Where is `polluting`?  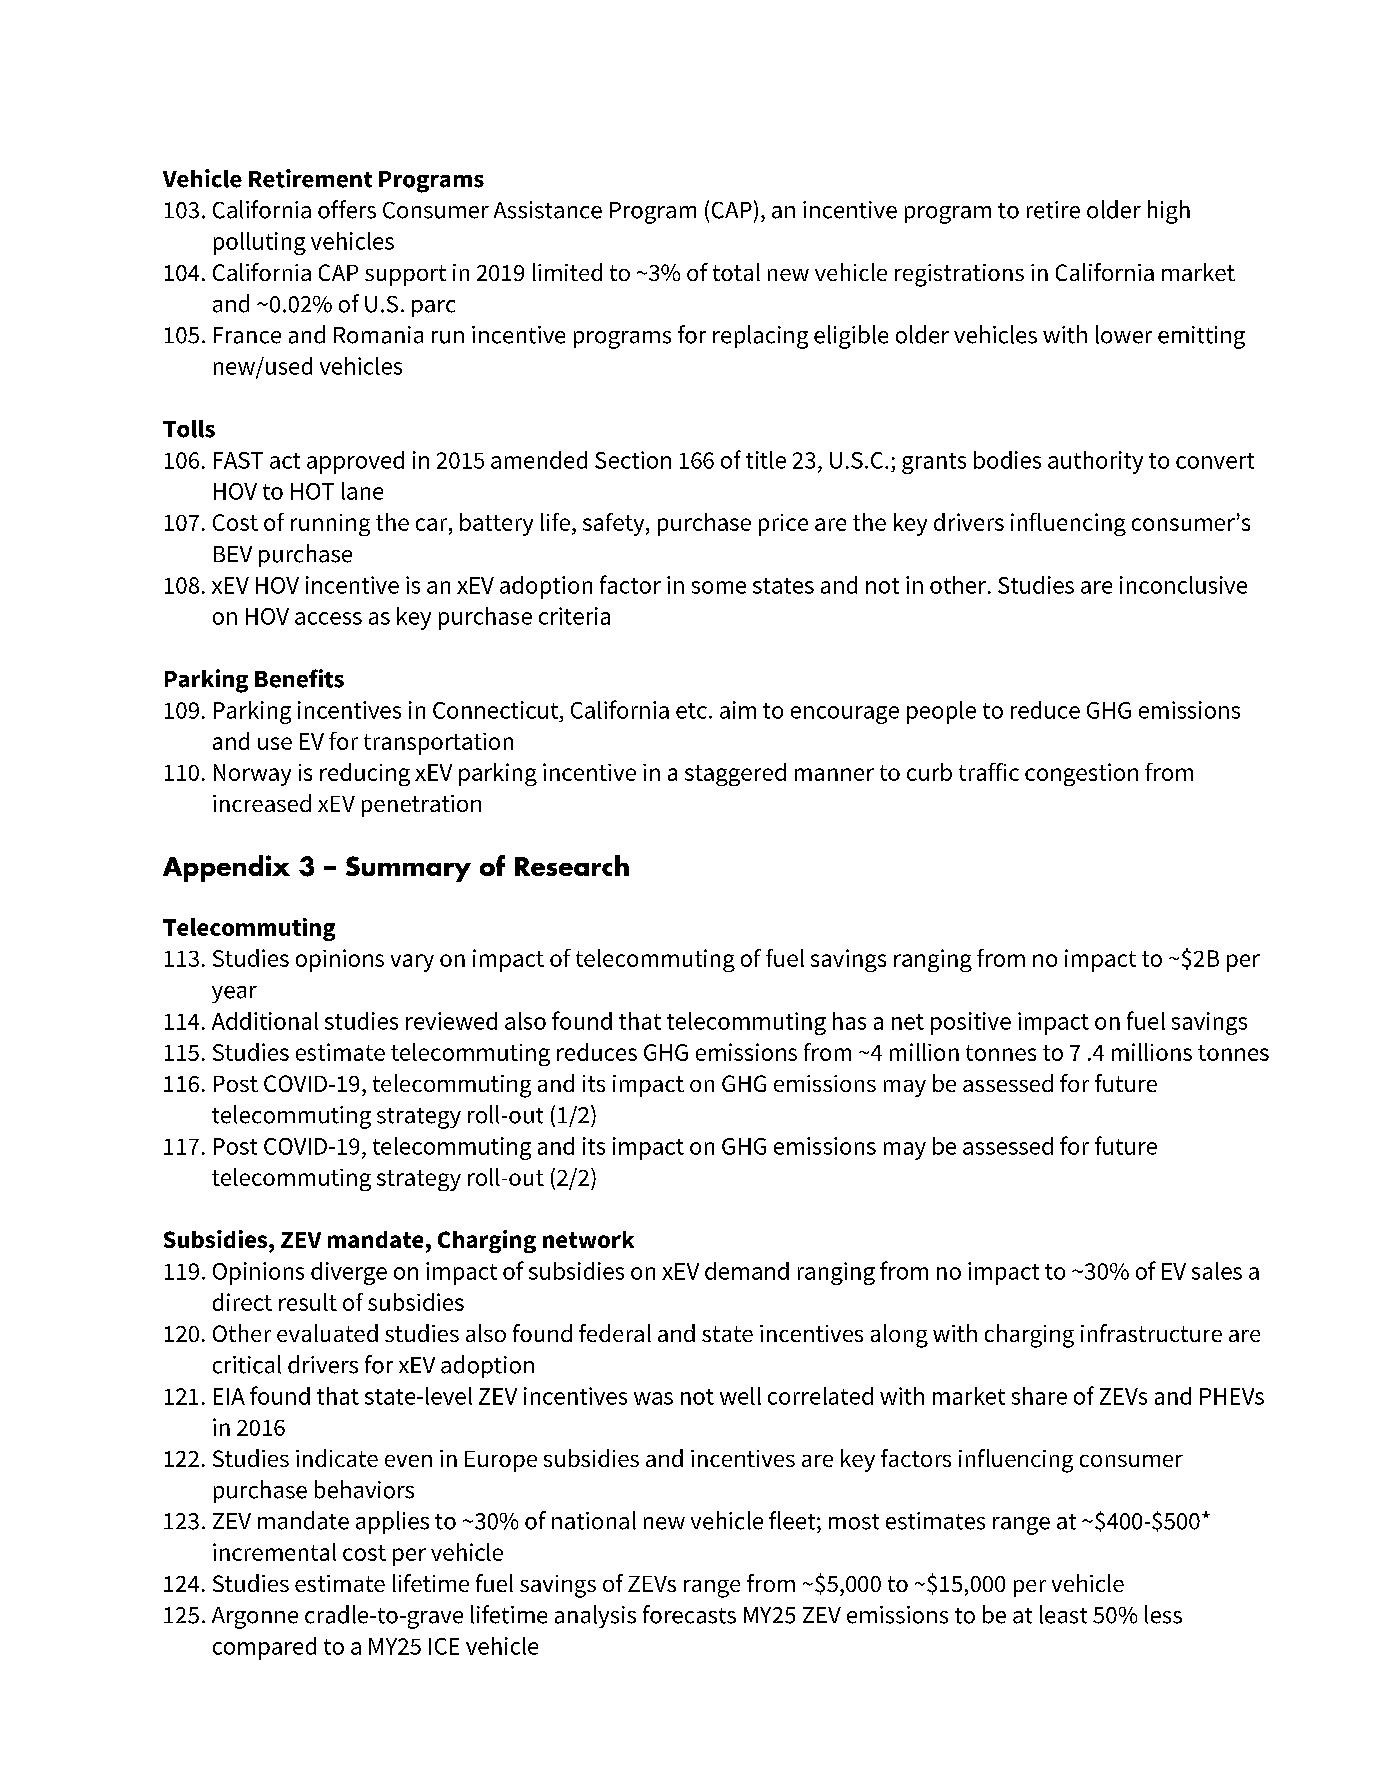
polluting is located at coordinates (260, 243).
